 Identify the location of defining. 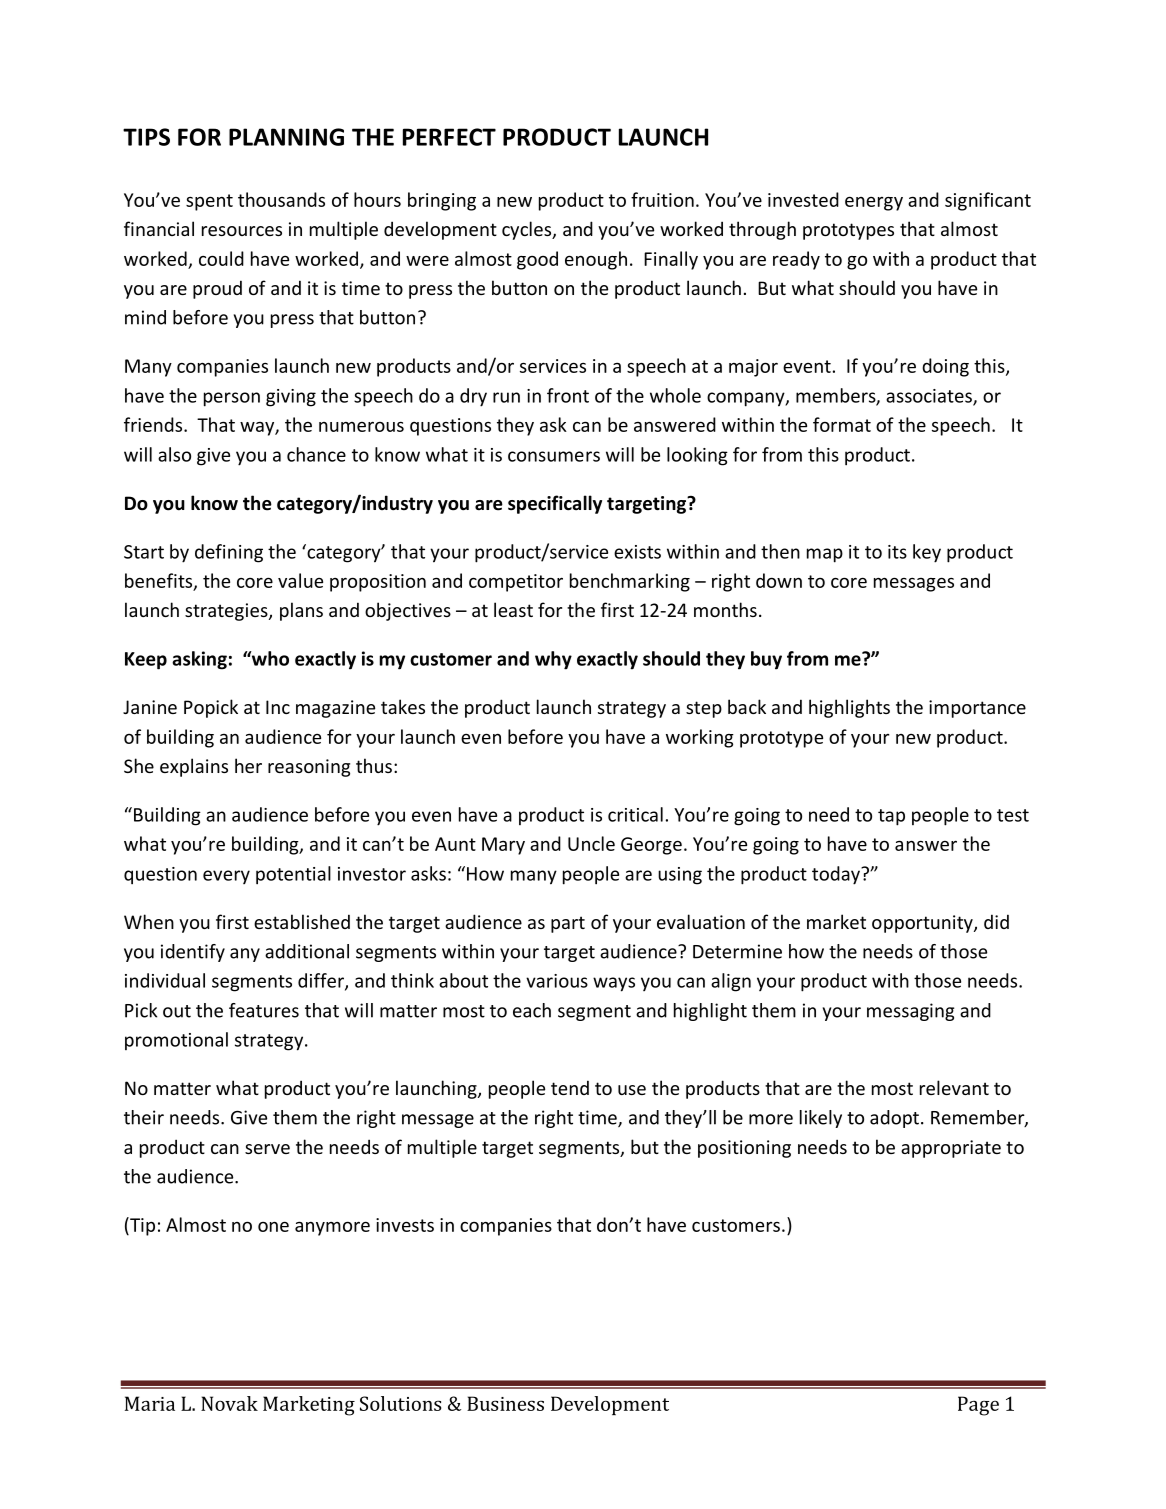
(229, 553).
